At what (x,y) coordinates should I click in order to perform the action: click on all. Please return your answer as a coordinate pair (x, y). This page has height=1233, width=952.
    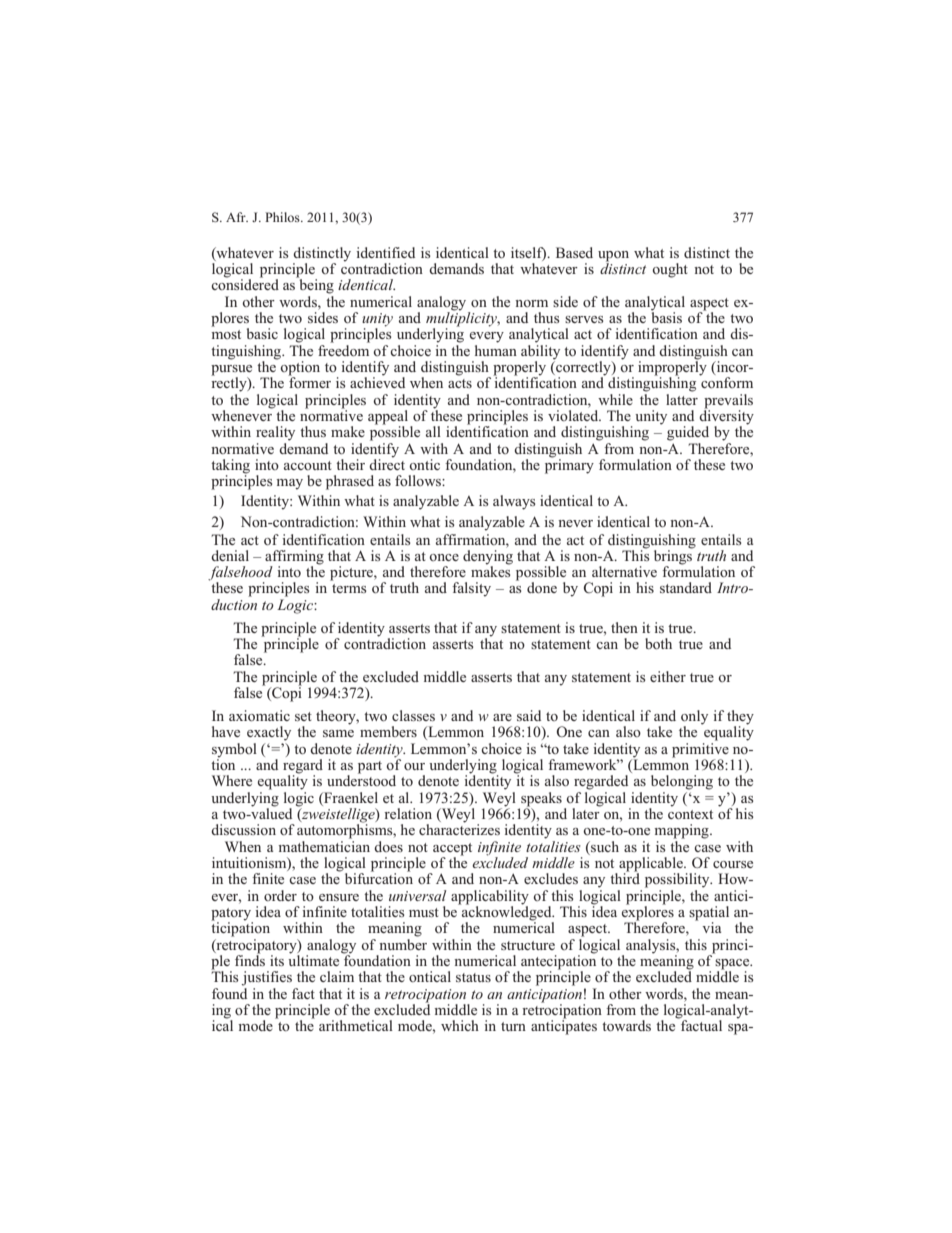
    Looking at the image, I should click on (433, 431).
